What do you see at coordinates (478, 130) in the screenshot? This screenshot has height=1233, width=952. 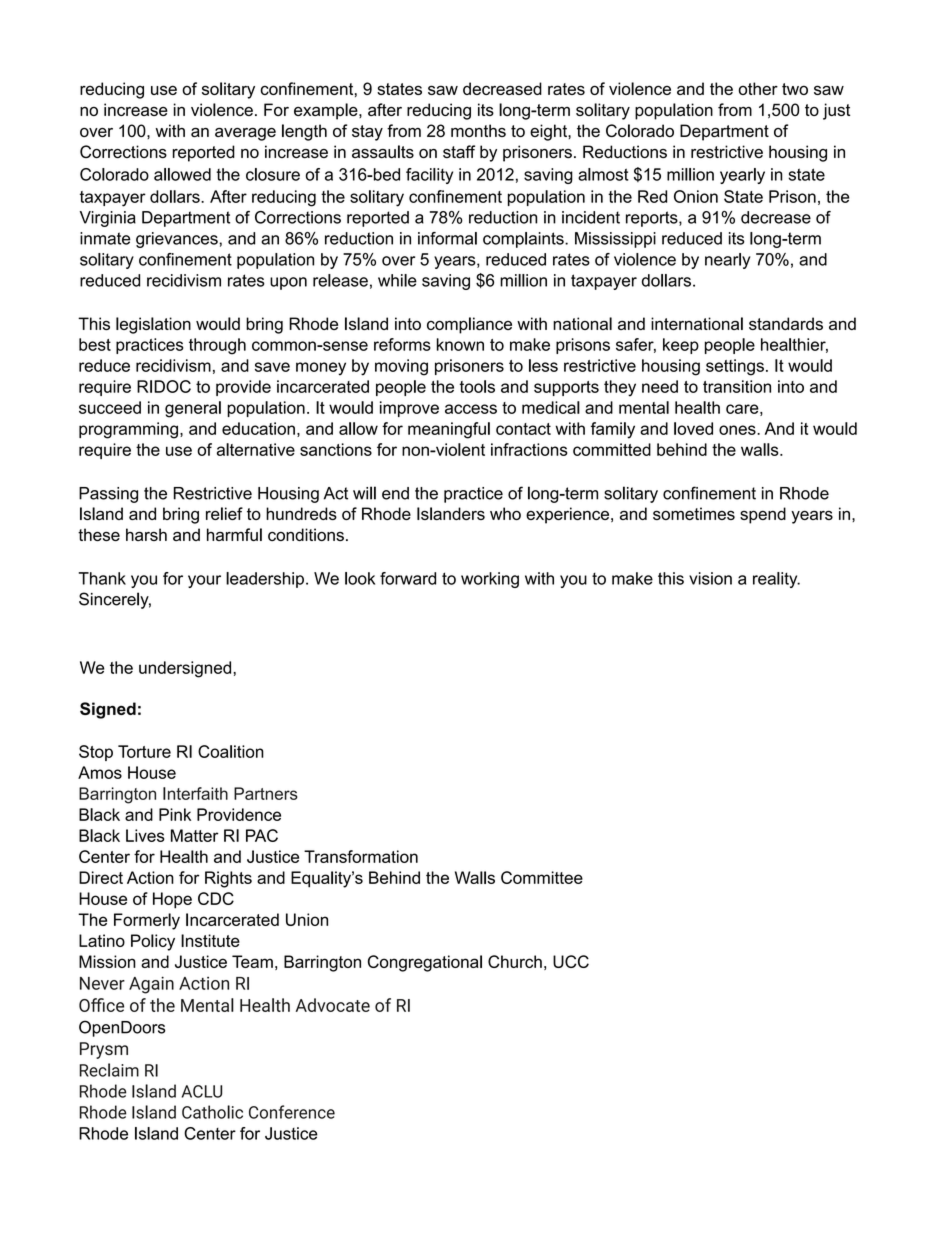 I see `months` at bounding box center [478, 130].
